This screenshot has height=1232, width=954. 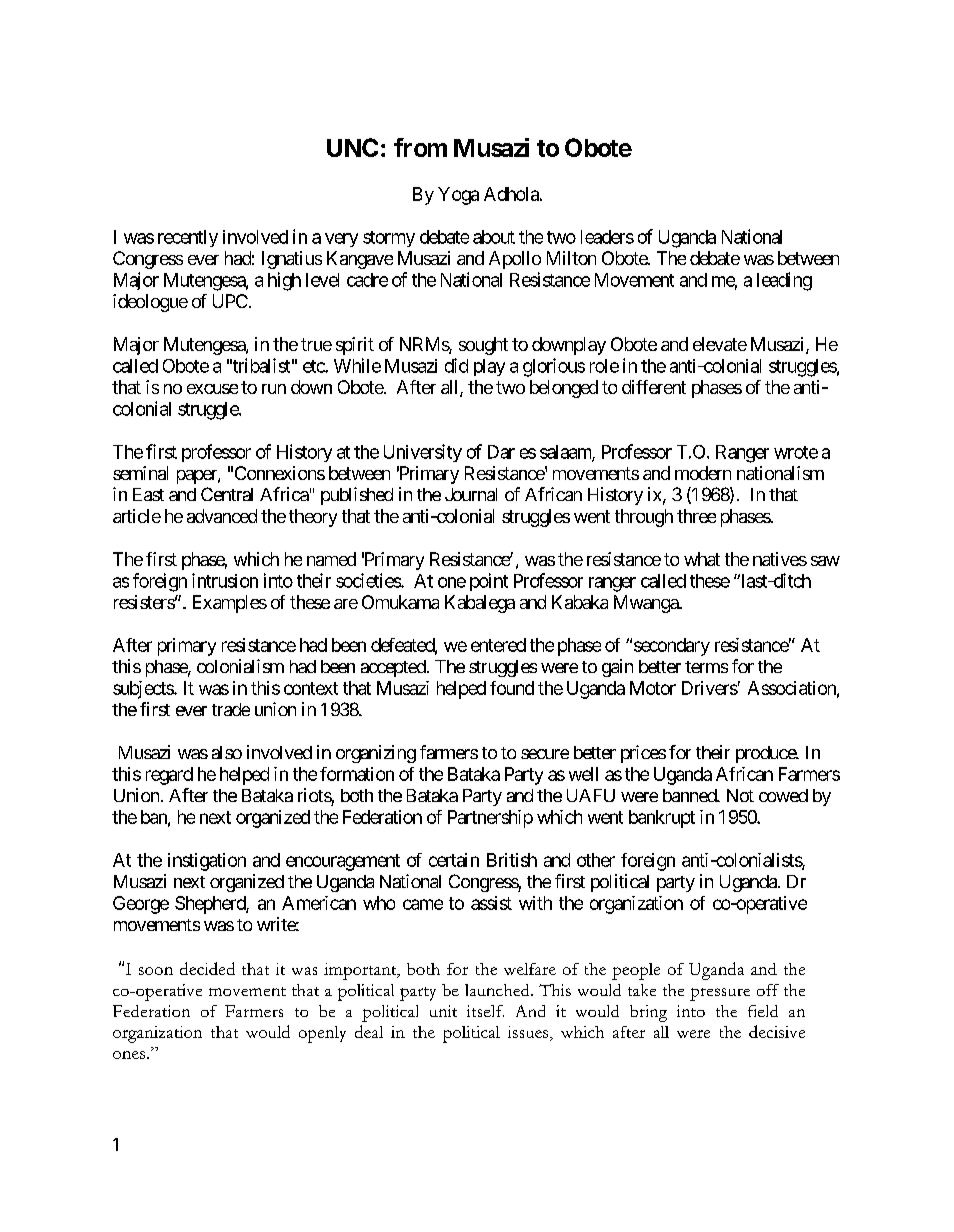 What do you see at coordinates (169, 776) in the screenshot?
I see `regard` at bounding box center [169, 776].
